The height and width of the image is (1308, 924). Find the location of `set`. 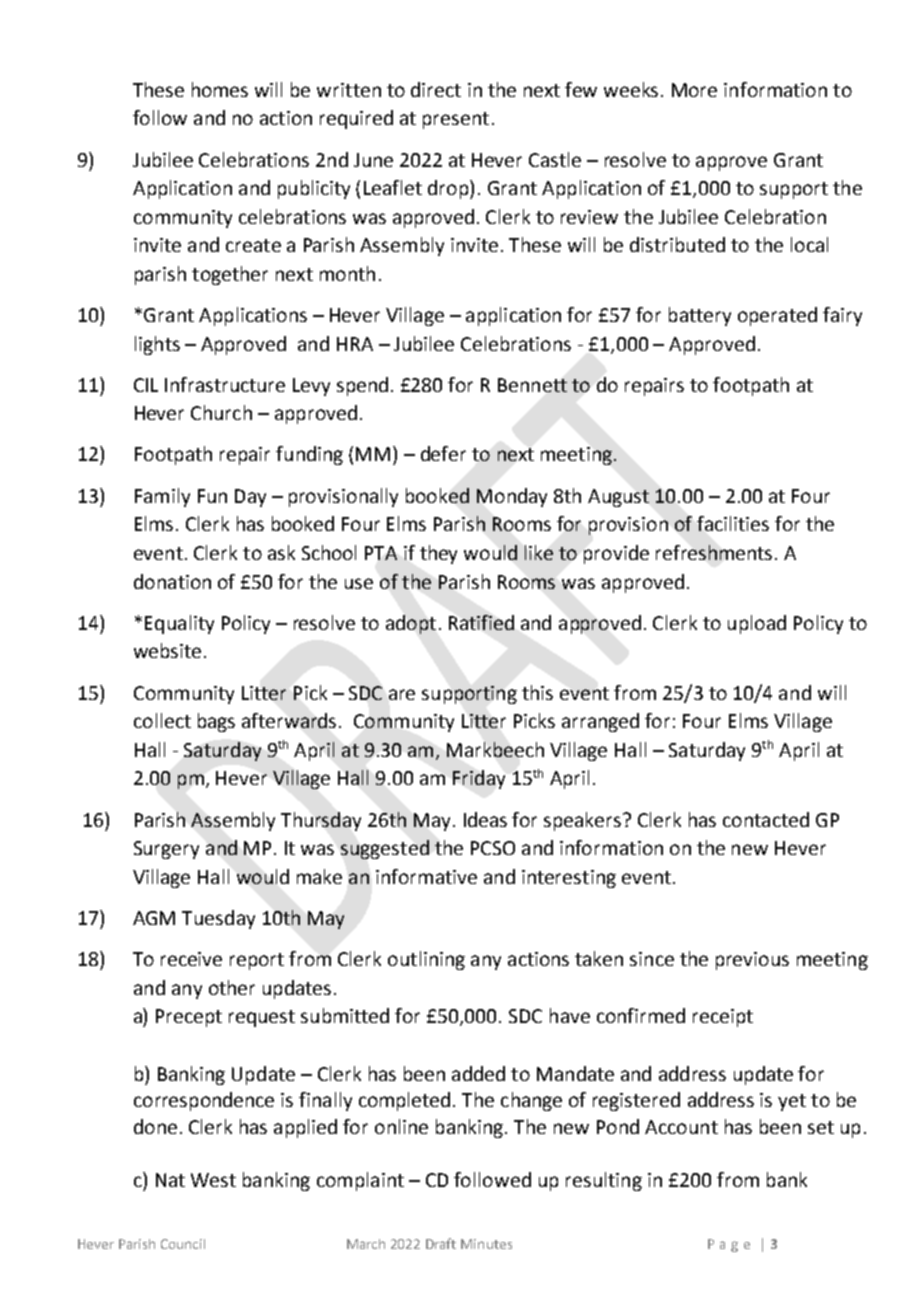

set is located at coordinates (821, 1127).
